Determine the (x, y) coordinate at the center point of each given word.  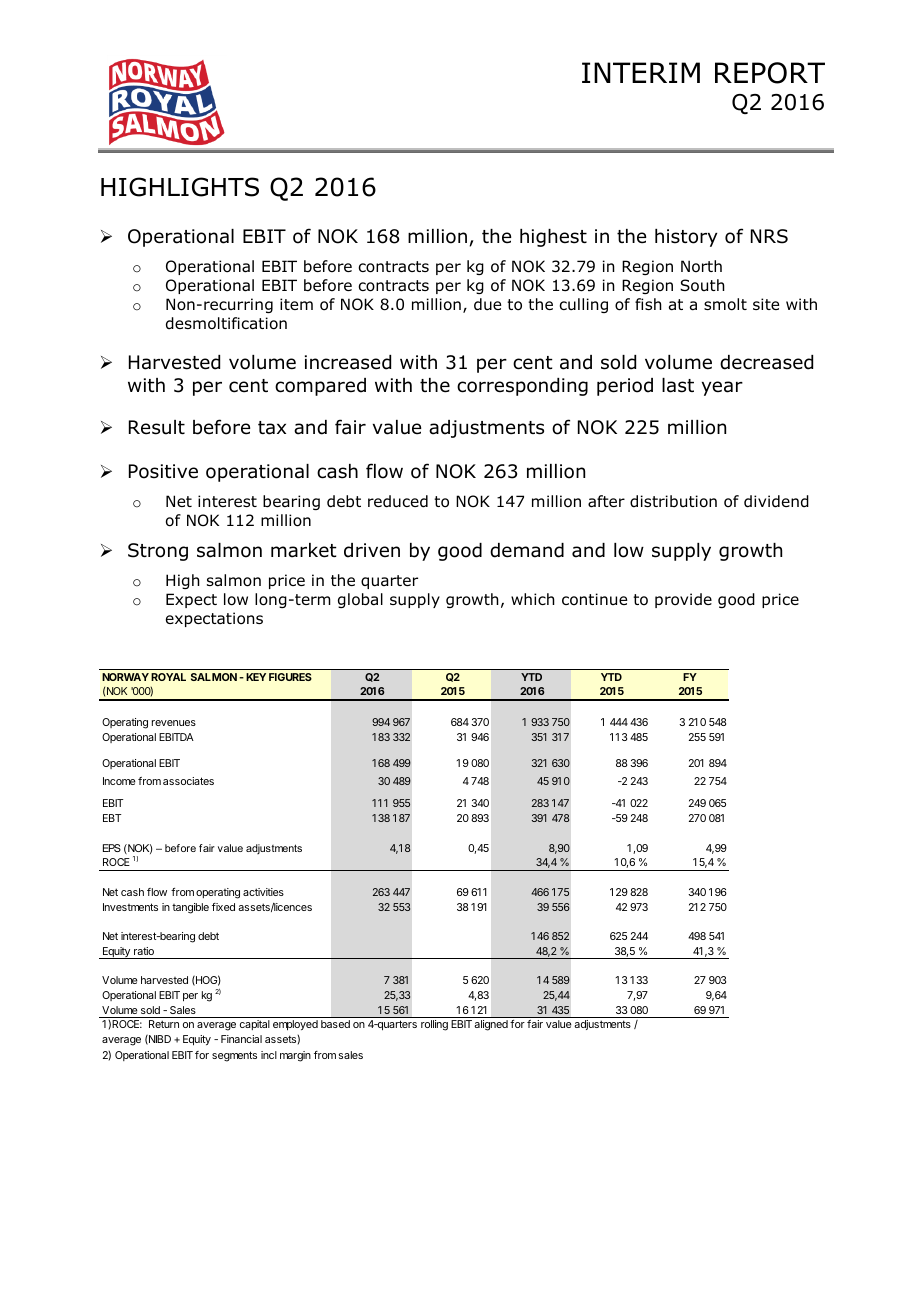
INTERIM (641, 72)
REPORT (770, 73)
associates (188, 781)
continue (594, 599)
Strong (158, 552)
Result (157, 427)
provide (683, 600)
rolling (434, 1025)
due (487, 304)
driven (372, 550)
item (296, 304)
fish (648, 304)
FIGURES (290, 677)
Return (164, 1024)
